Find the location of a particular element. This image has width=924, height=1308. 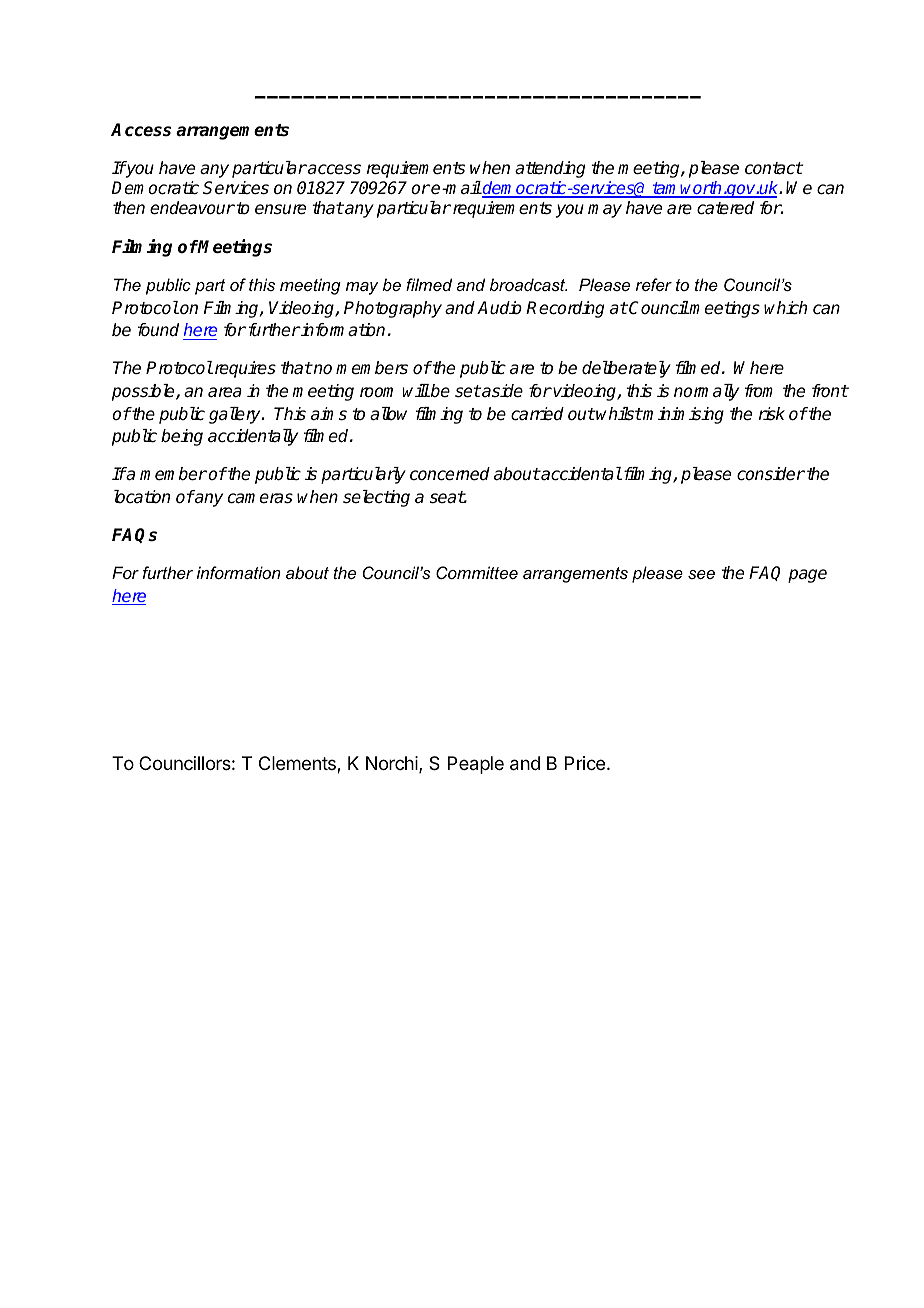

see is located at coordinates (701, 574).
